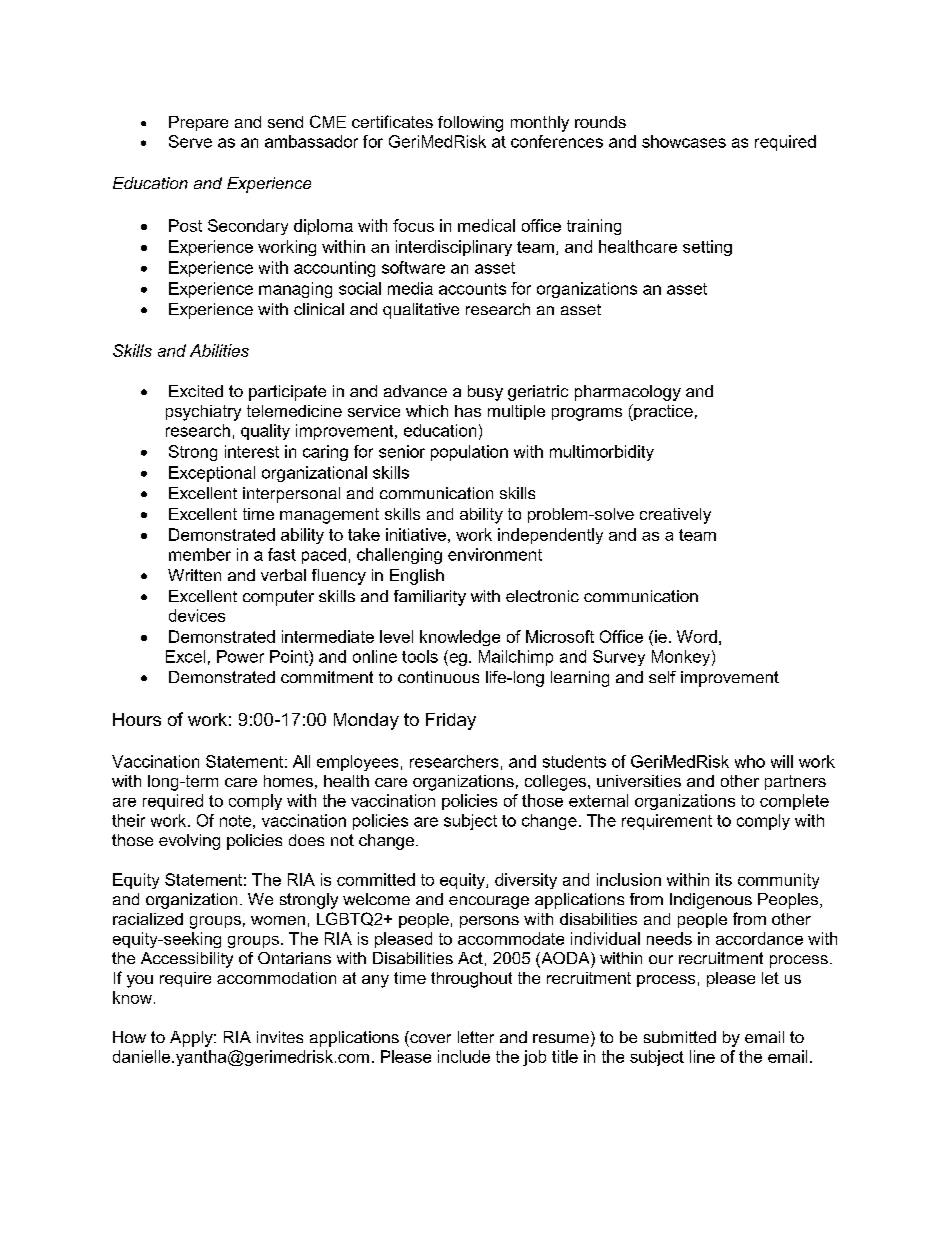  Describe the element at coordinates (470, 124) in the image. I see `following` at that location.
